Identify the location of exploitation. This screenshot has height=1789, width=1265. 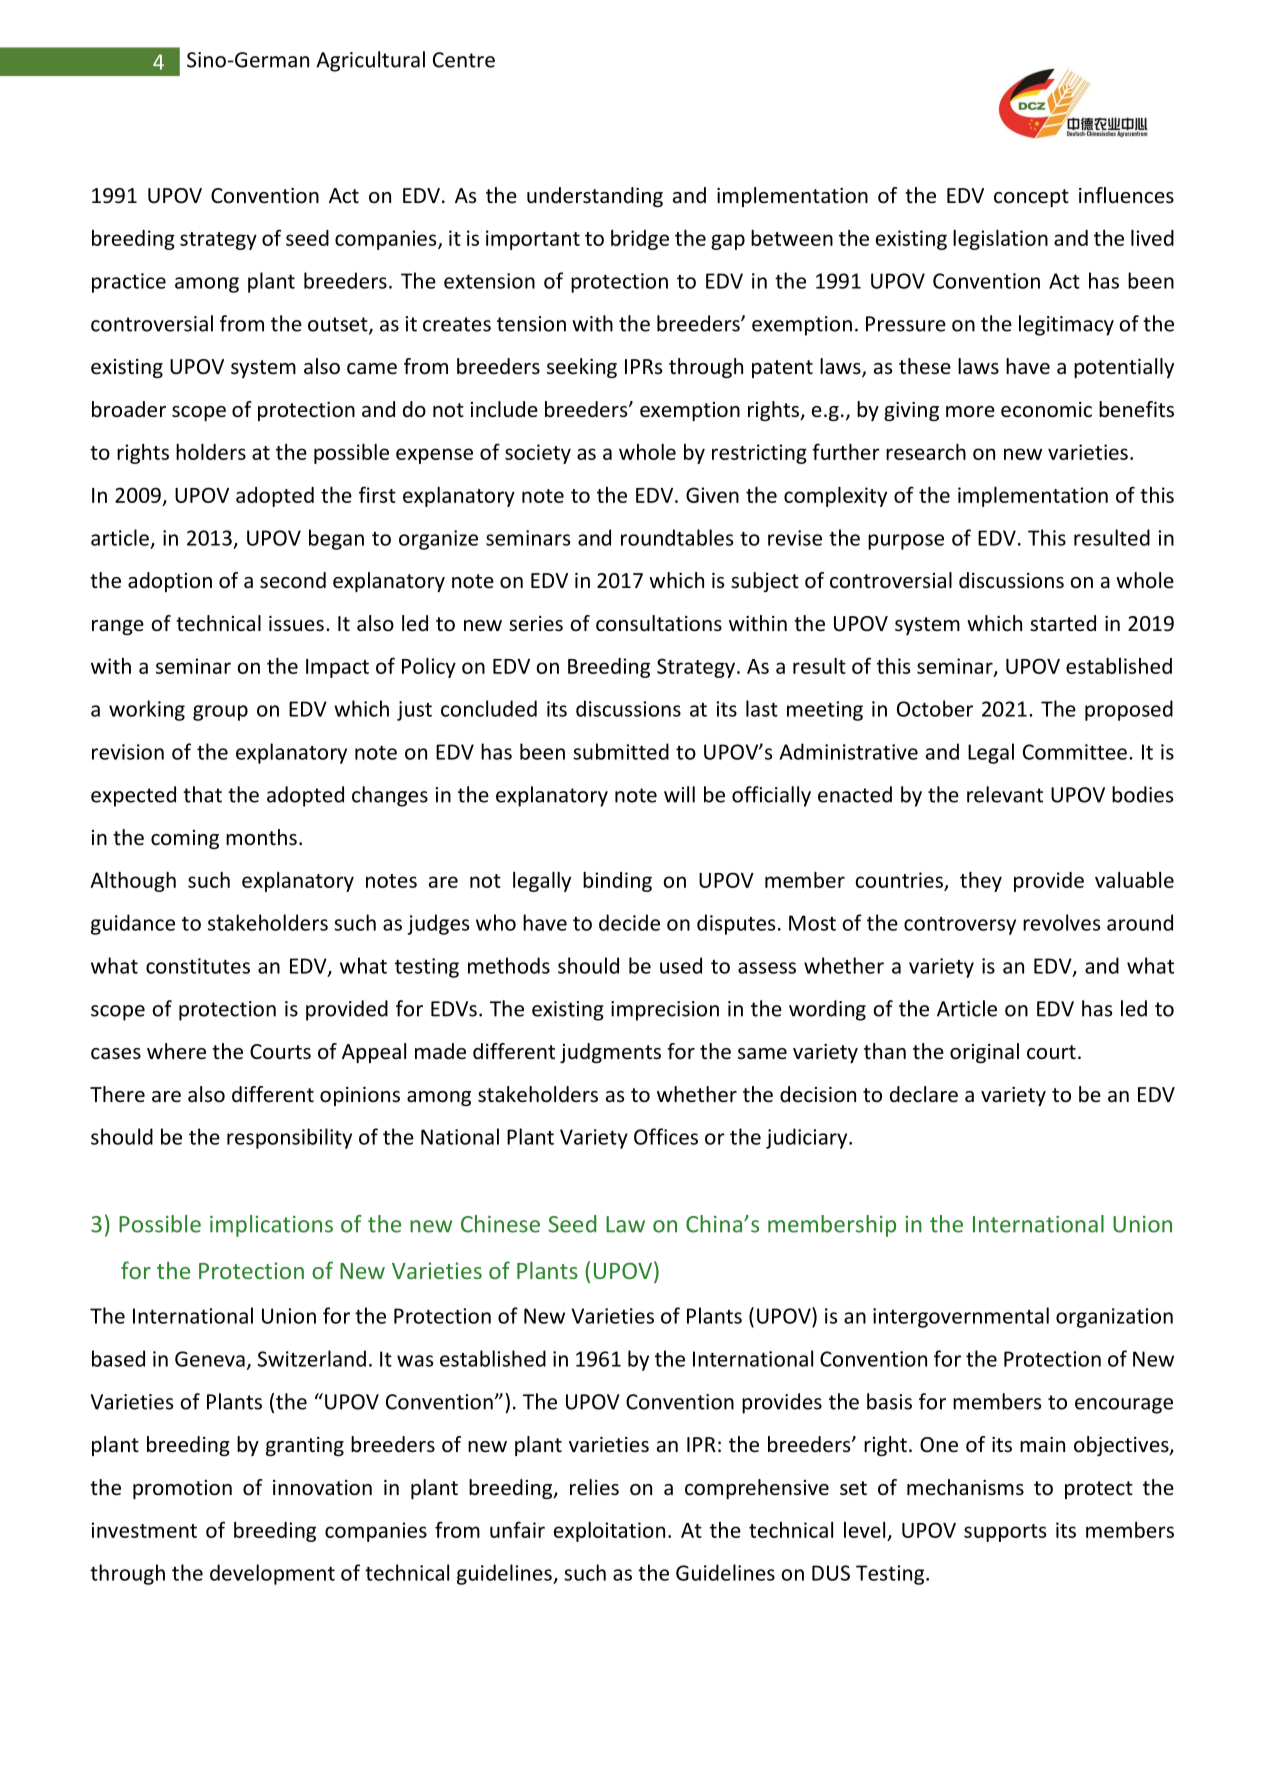
(609, 1532).
